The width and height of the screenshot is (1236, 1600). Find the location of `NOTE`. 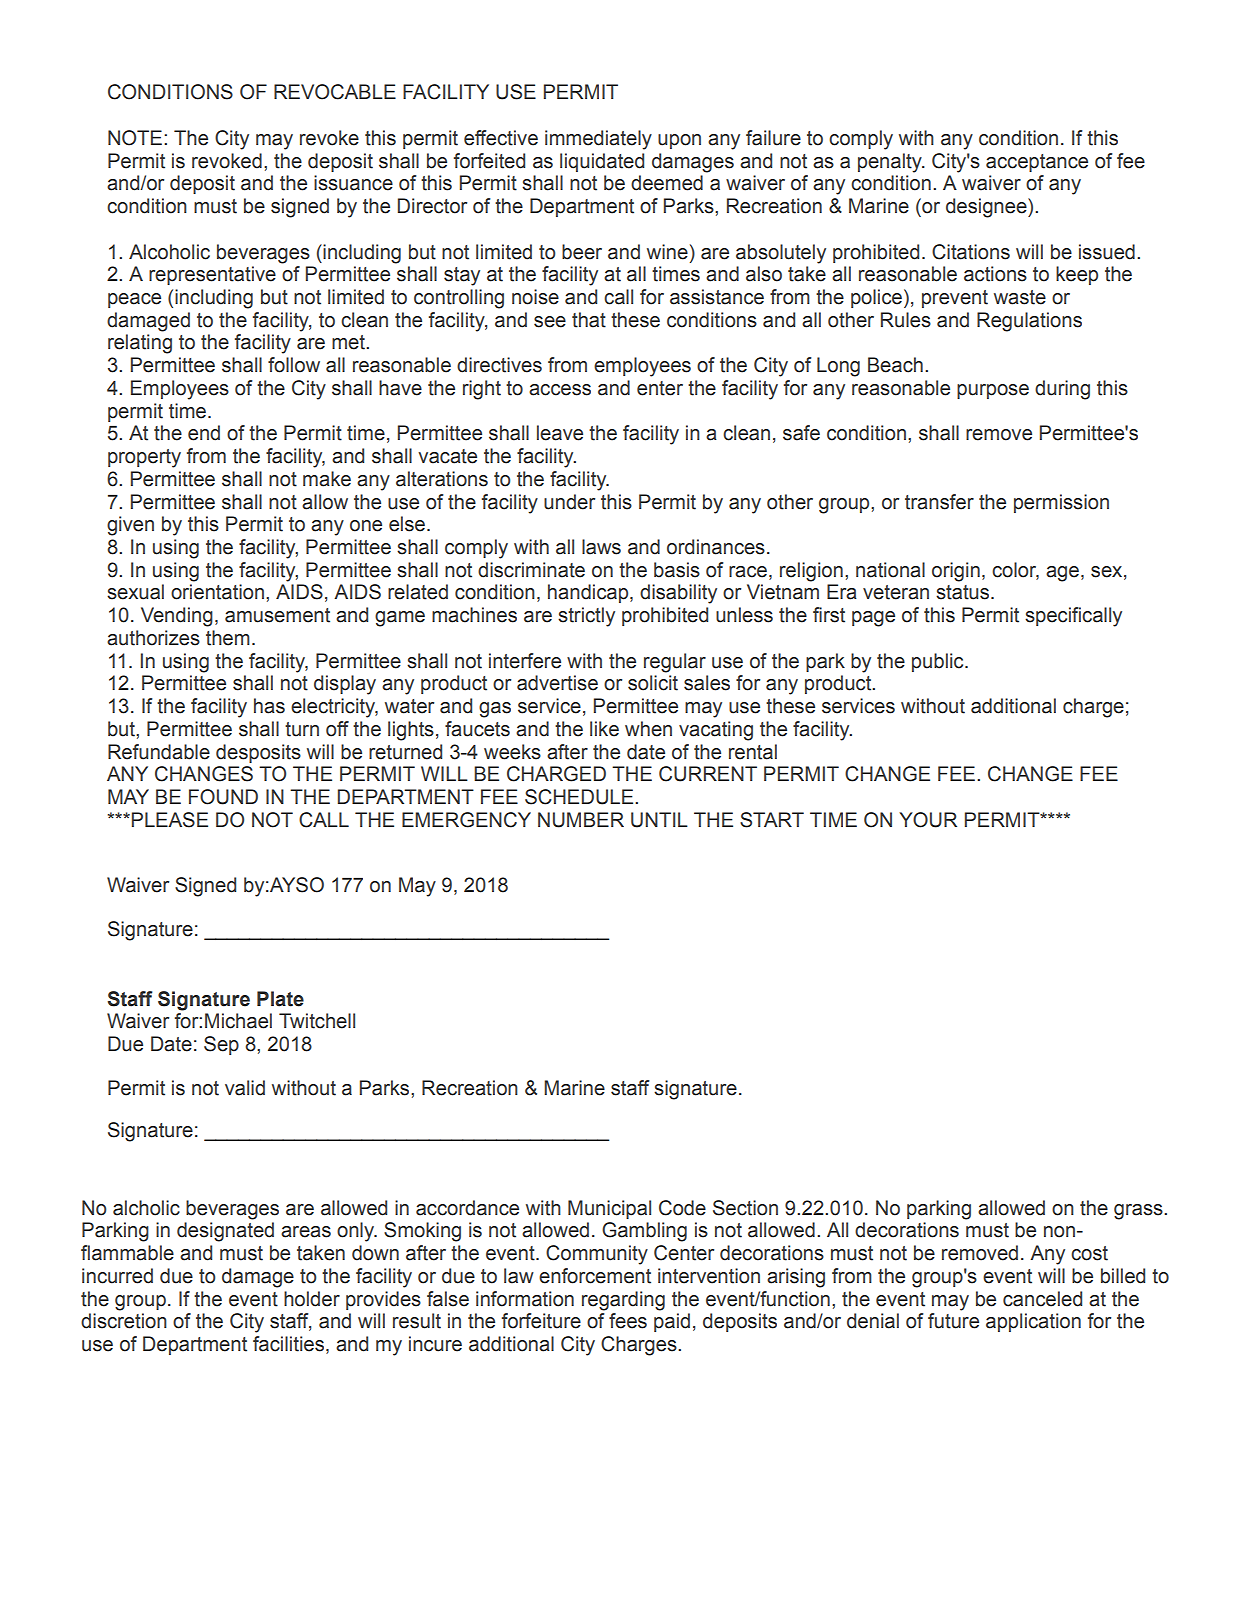

NOTE is located at coordinates (136, 138).
